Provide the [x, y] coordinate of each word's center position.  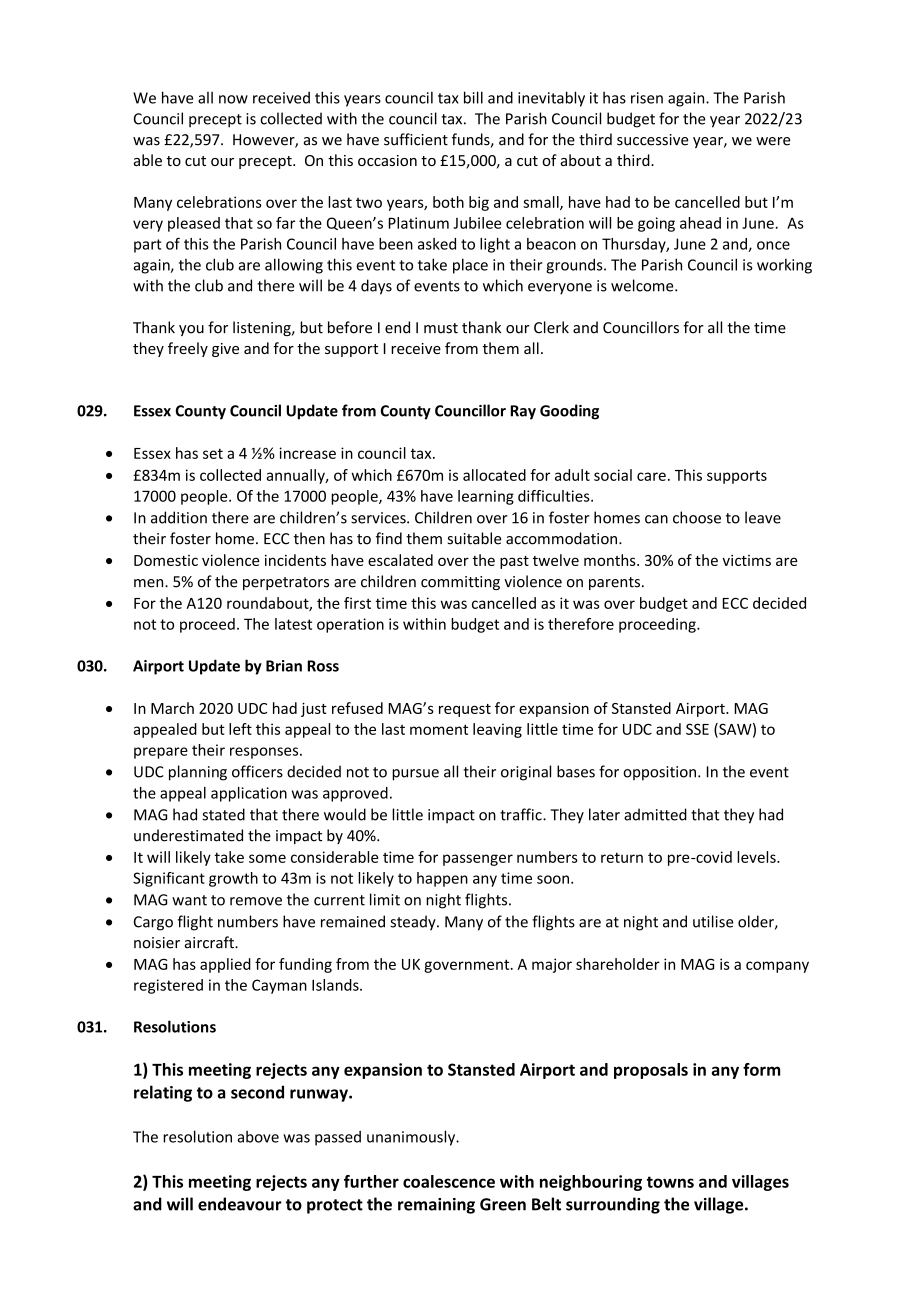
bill [473, 97]
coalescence [449, 1181]
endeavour [240, 1204]
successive [653, 140]
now [233, 99]
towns [670, 1182]
